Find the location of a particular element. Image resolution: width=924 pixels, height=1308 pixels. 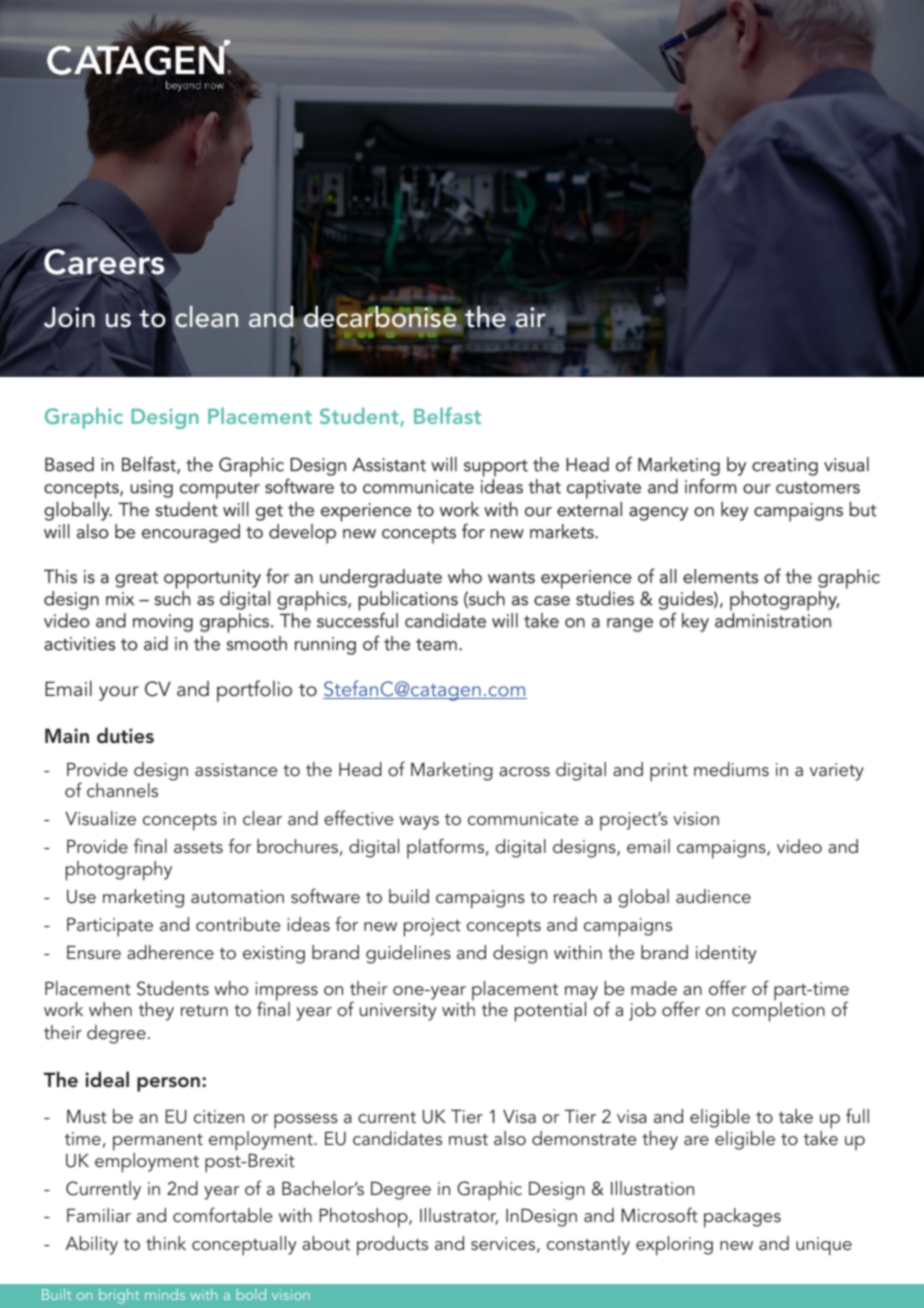

clean is located at coordinates (206, 317).
